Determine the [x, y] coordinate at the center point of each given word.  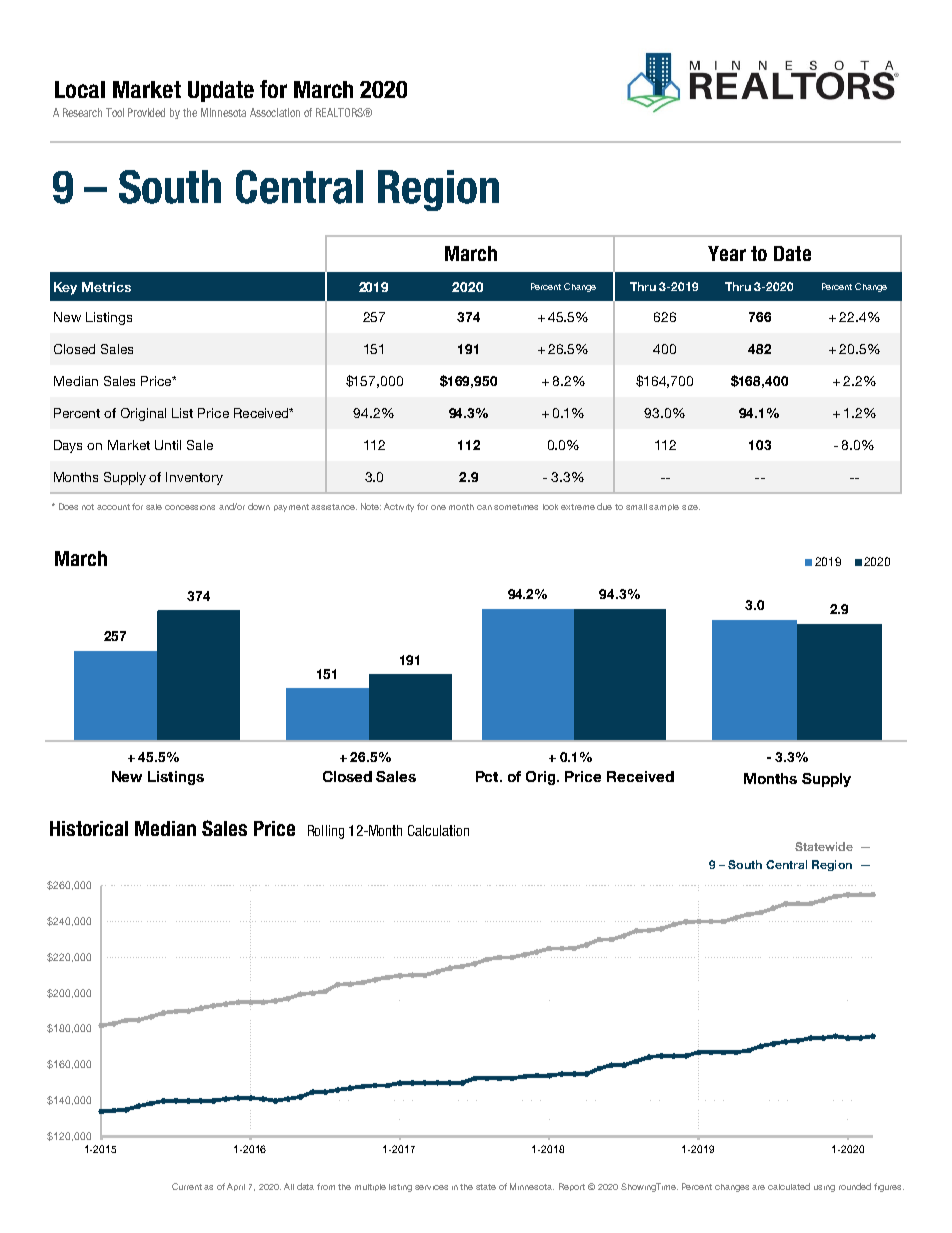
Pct [488, 776]
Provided [146, 112]
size [691, 507]
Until [168, 445]
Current [188, 1186]
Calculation [438, 830]
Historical [89, 828]
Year [727, 253]
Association [275, 112]
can [484, 507]
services [431, 1187]
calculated [789, 1186]
